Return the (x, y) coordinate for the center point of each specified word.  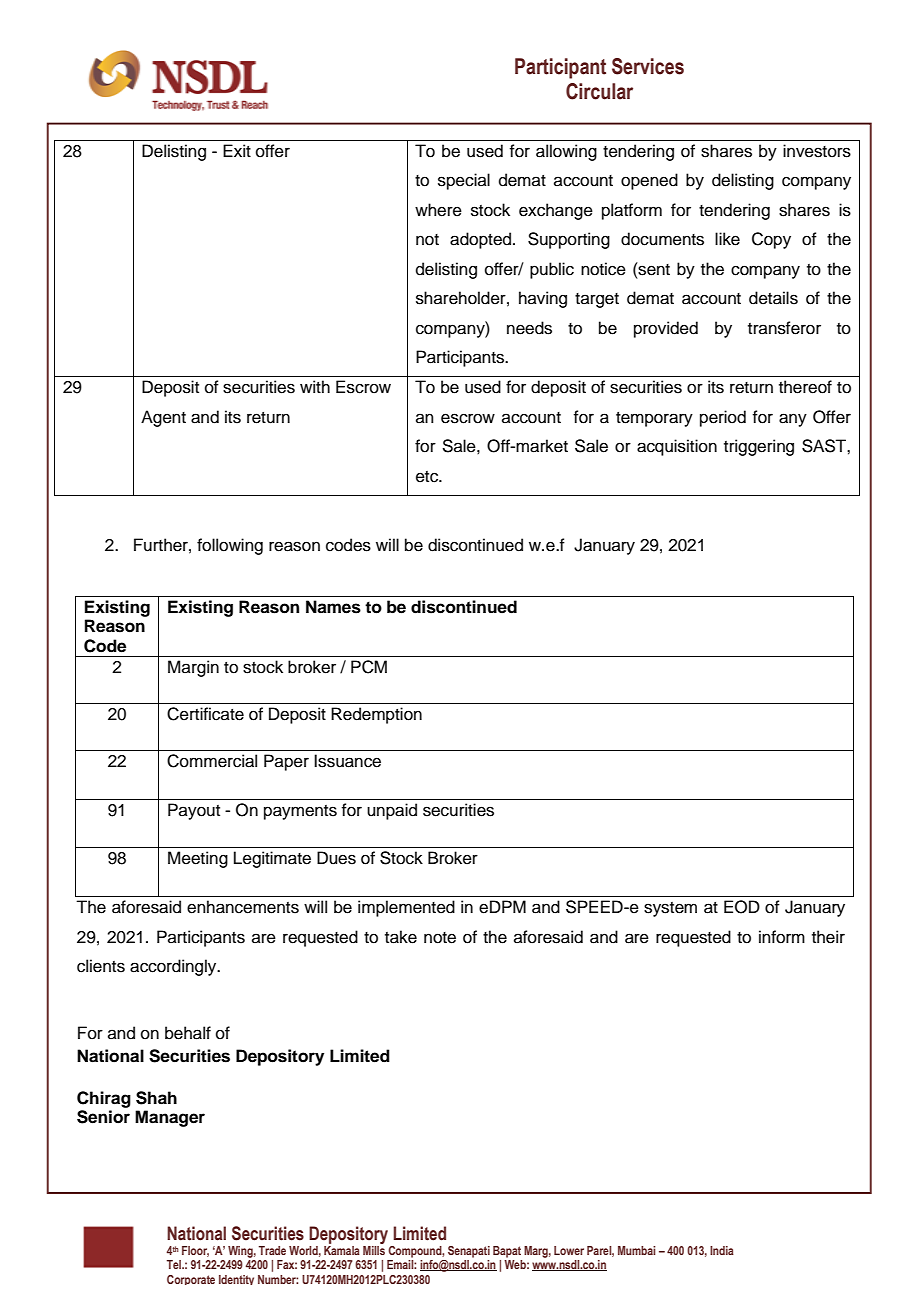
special (464, 181)
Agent (163, 418)
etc (428, 477)
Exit (237, 150)
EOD (742, 907)
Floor (195, 1251)
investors (817, 151)
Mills (374, 1250)
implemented (406, 908)
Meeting (198, 859)
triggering (759, 447)
